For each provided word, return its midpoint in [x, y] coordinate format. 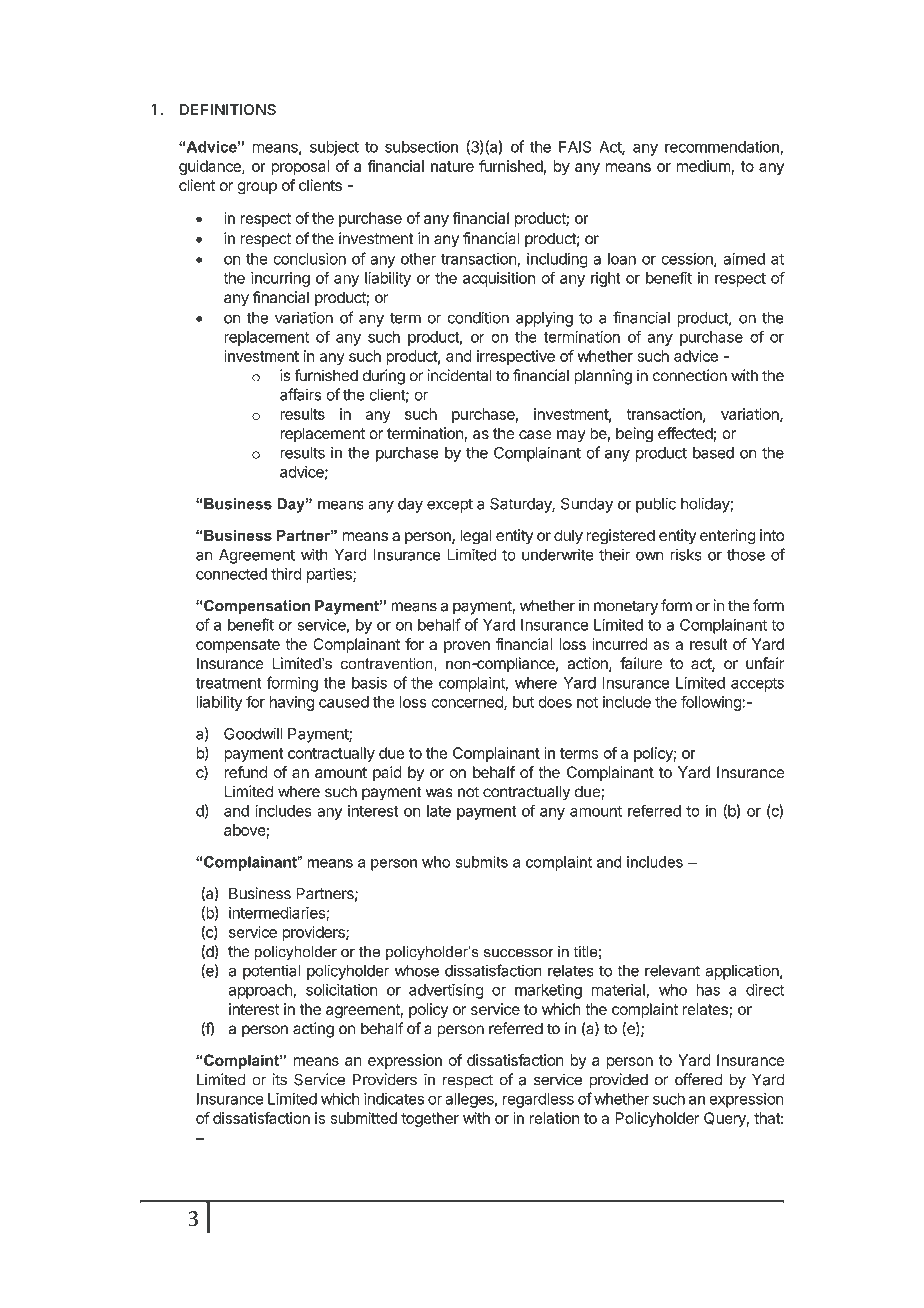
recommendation [723, 147]
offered [699, 1079]
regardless [538, 1100]
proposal [300, 167]
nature [452, 166]
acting [313, 1030]
